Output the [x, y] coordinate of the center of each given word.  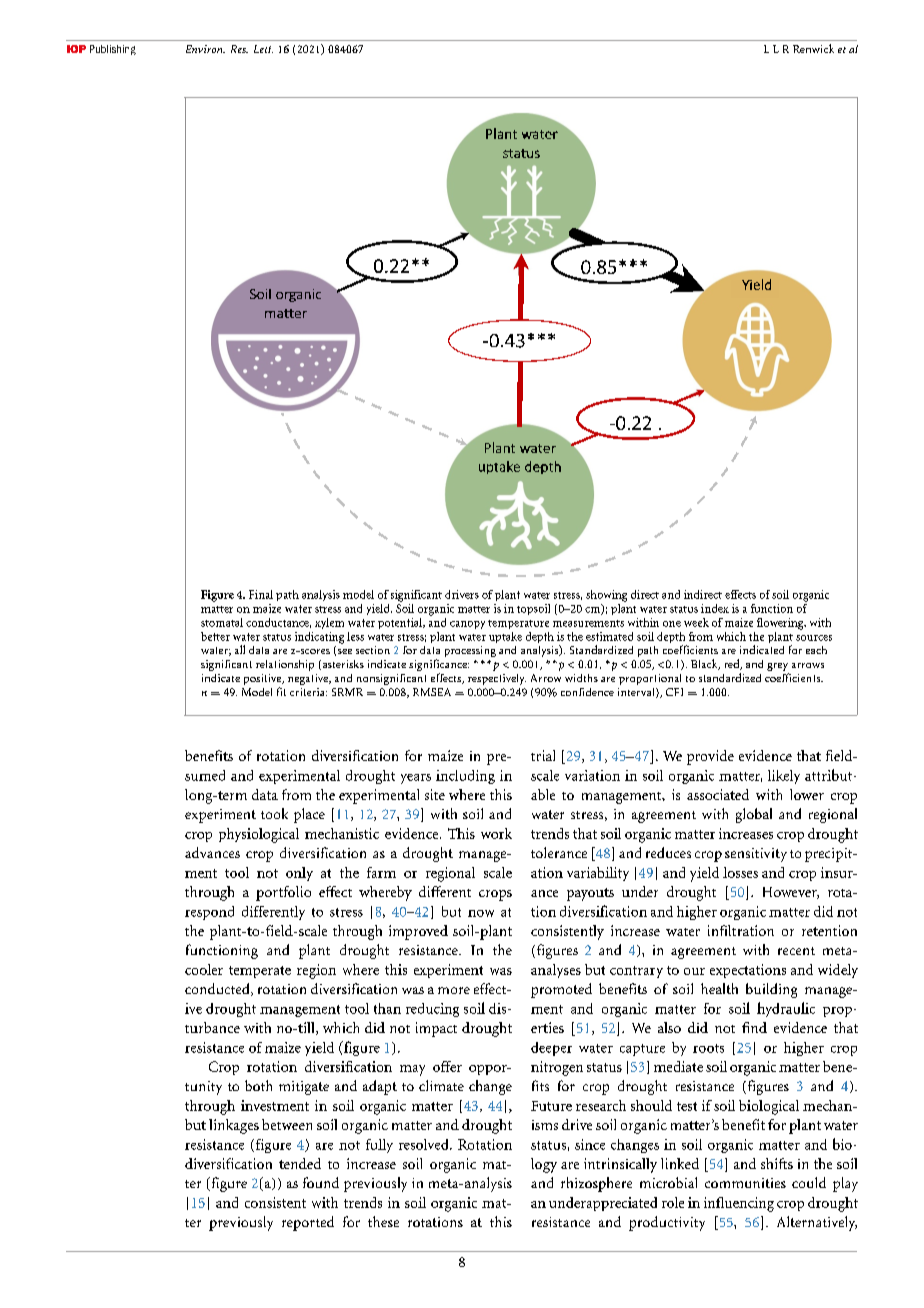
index [715, 608]
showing [606, 596]
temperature [518, 624]
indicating [319, 638]
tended [300, 1163]
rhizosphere [596, 1184]
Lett [263, 49]
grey [778, 668]
